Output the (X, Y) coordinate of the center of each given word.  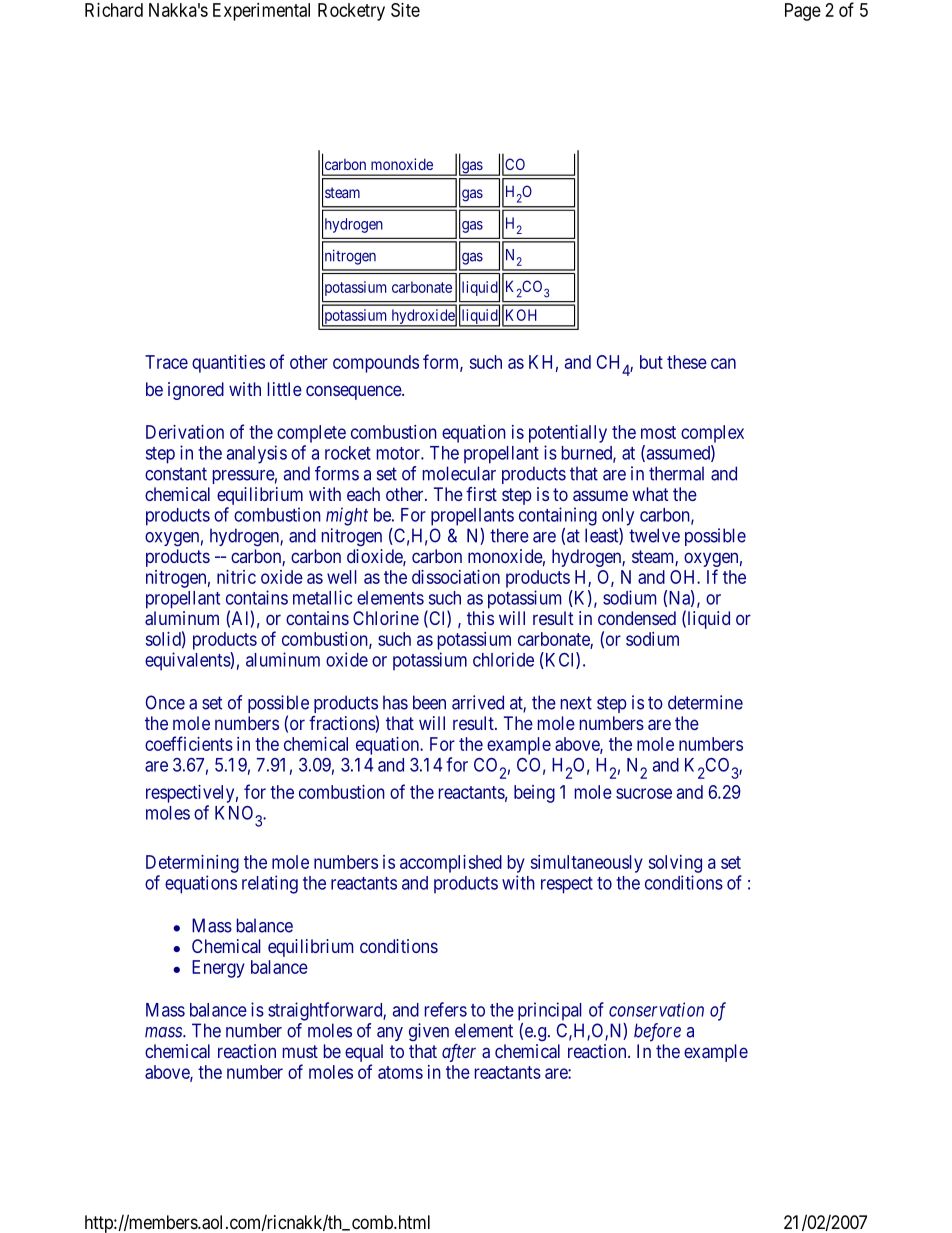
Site (405, 10)
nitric (236, 577)
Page (803, 12)
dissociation (456, 577)
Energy (218, 969)
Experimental (261, 12)
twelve (654, 535)
